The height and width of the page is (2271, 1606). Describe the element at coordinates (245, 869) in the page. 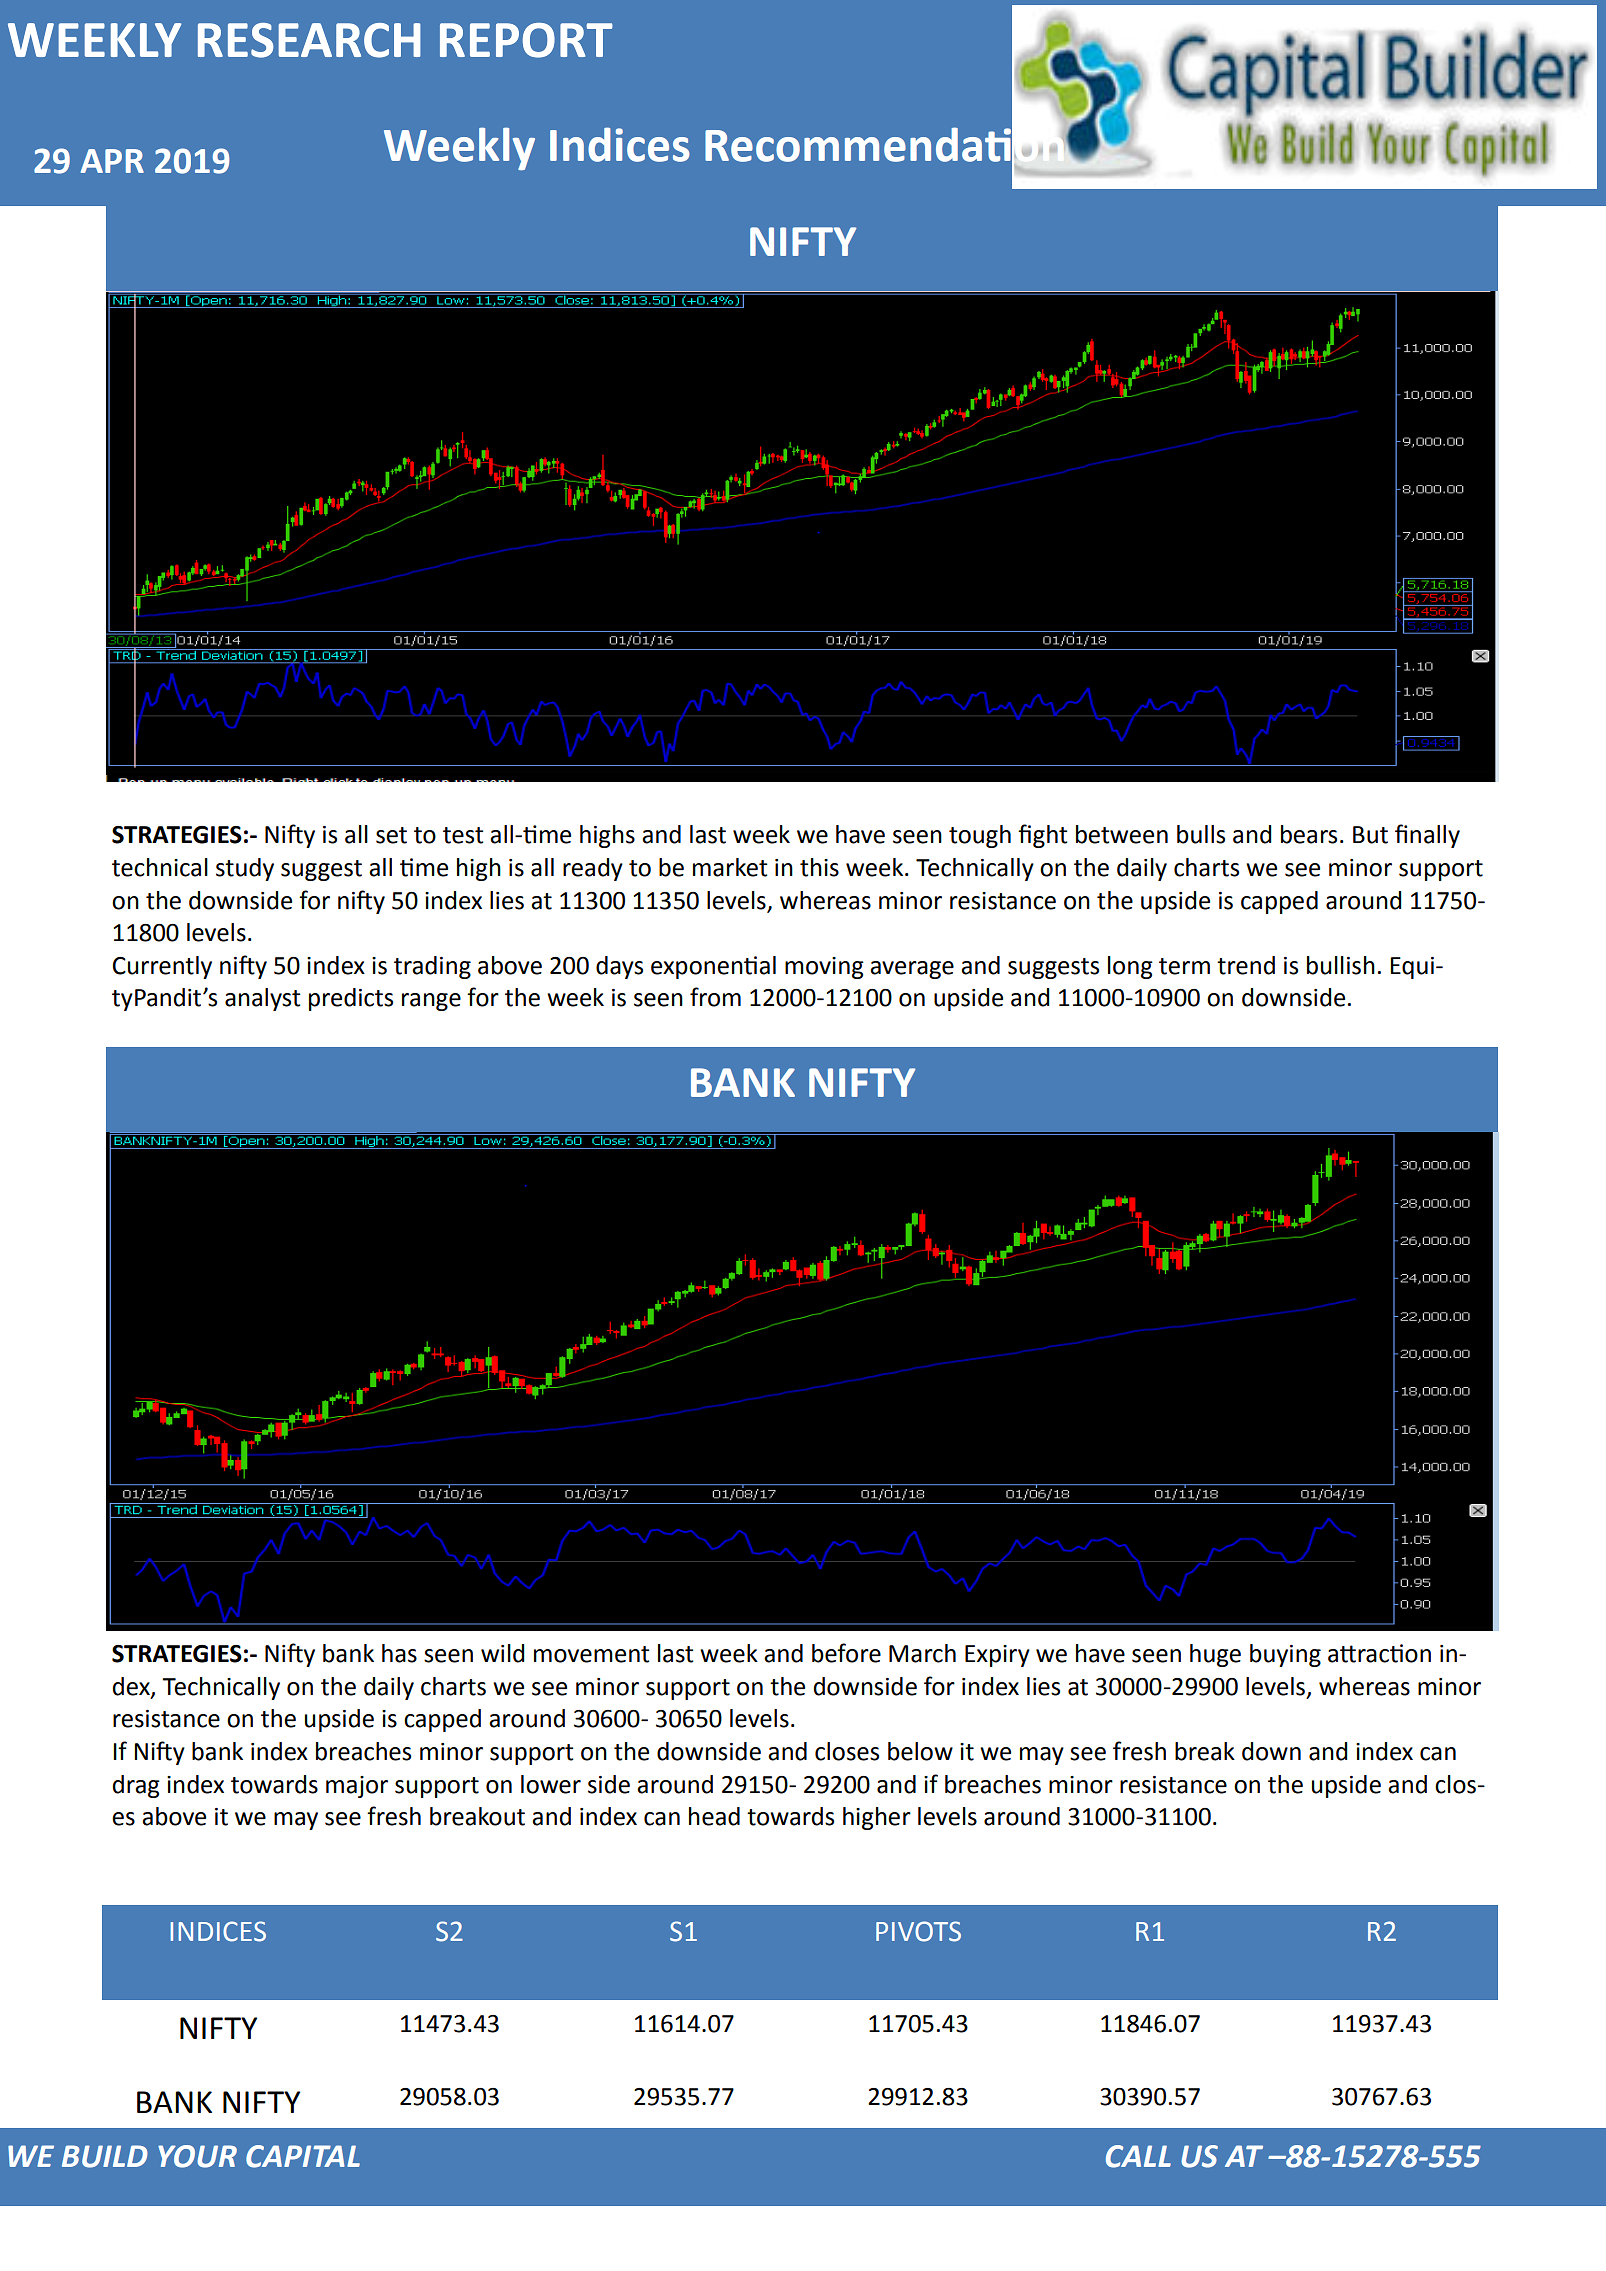

I see `study` at that location.
